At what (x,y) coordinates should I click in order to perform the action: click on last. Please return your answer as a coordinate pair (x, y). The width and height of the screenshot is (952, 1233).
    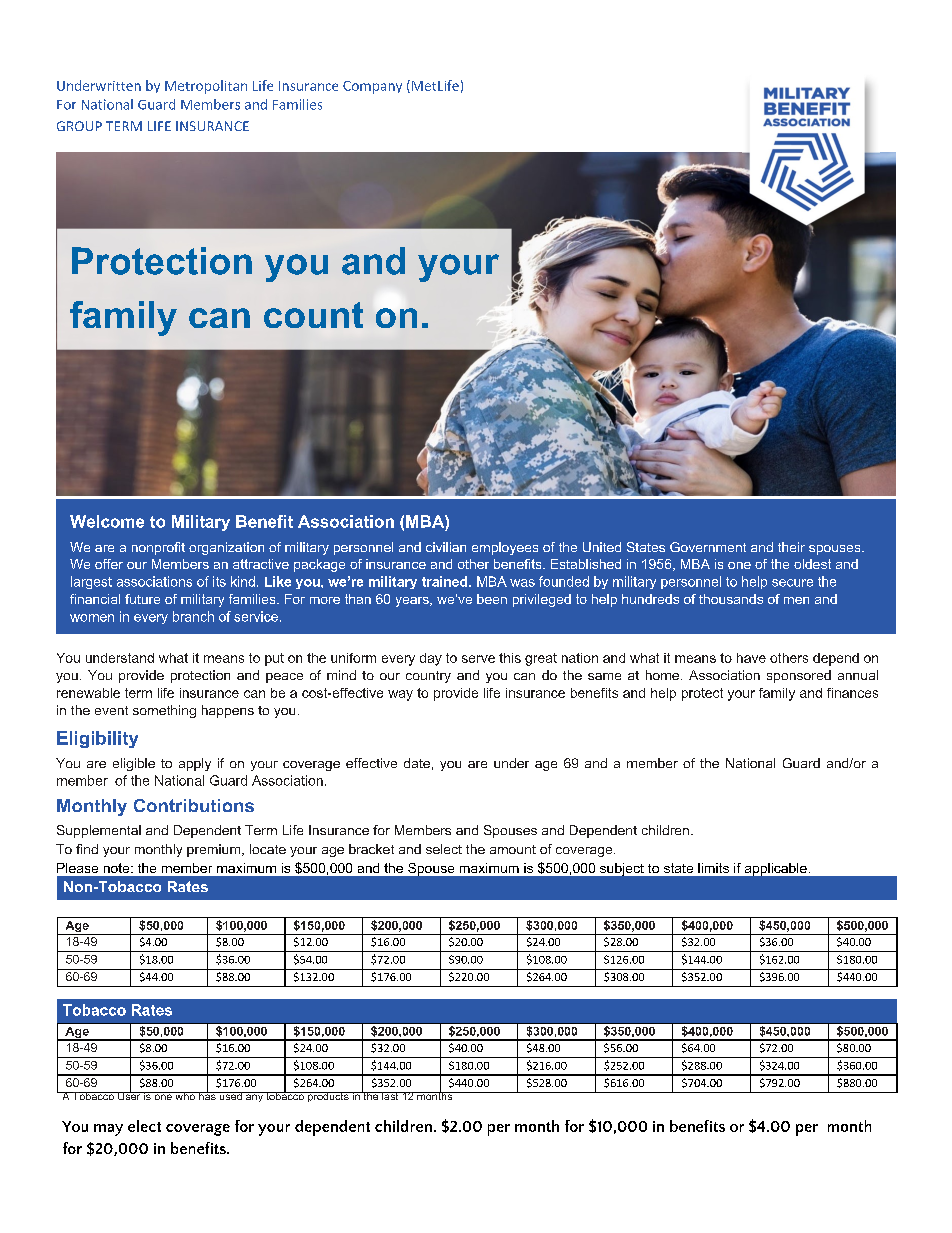
    Looking at the image, I should click on (390, 1096).
